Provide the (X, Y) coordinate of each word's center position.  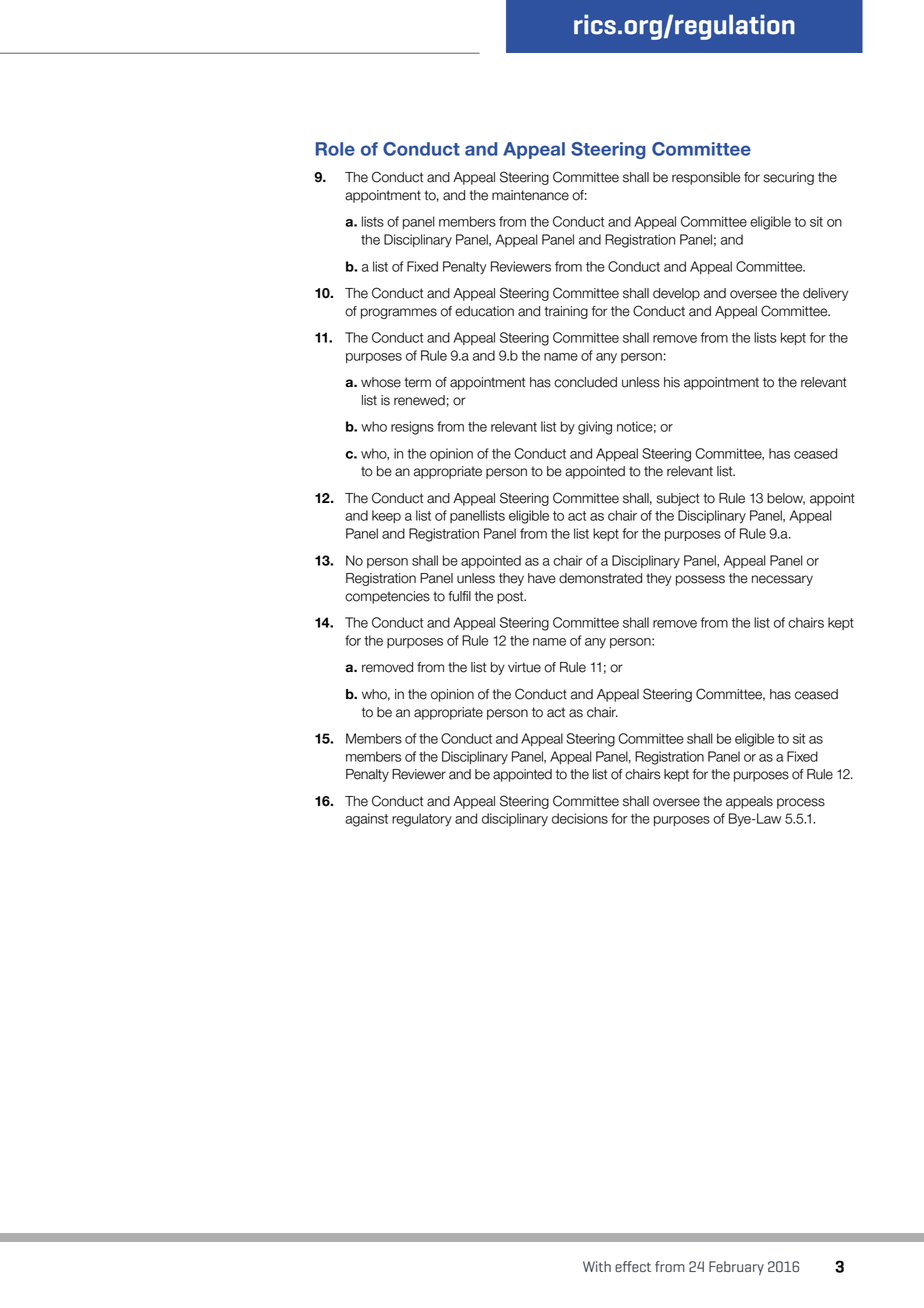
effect (633, 1266)
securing (789, 178)
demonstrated (600, 578)
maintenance (530, 195)
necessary (782, 580)
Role (335, 149)
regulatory (422, 820)
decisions (580, 818)
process (801, 803)
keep (386, 516)
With (597, 1266)
